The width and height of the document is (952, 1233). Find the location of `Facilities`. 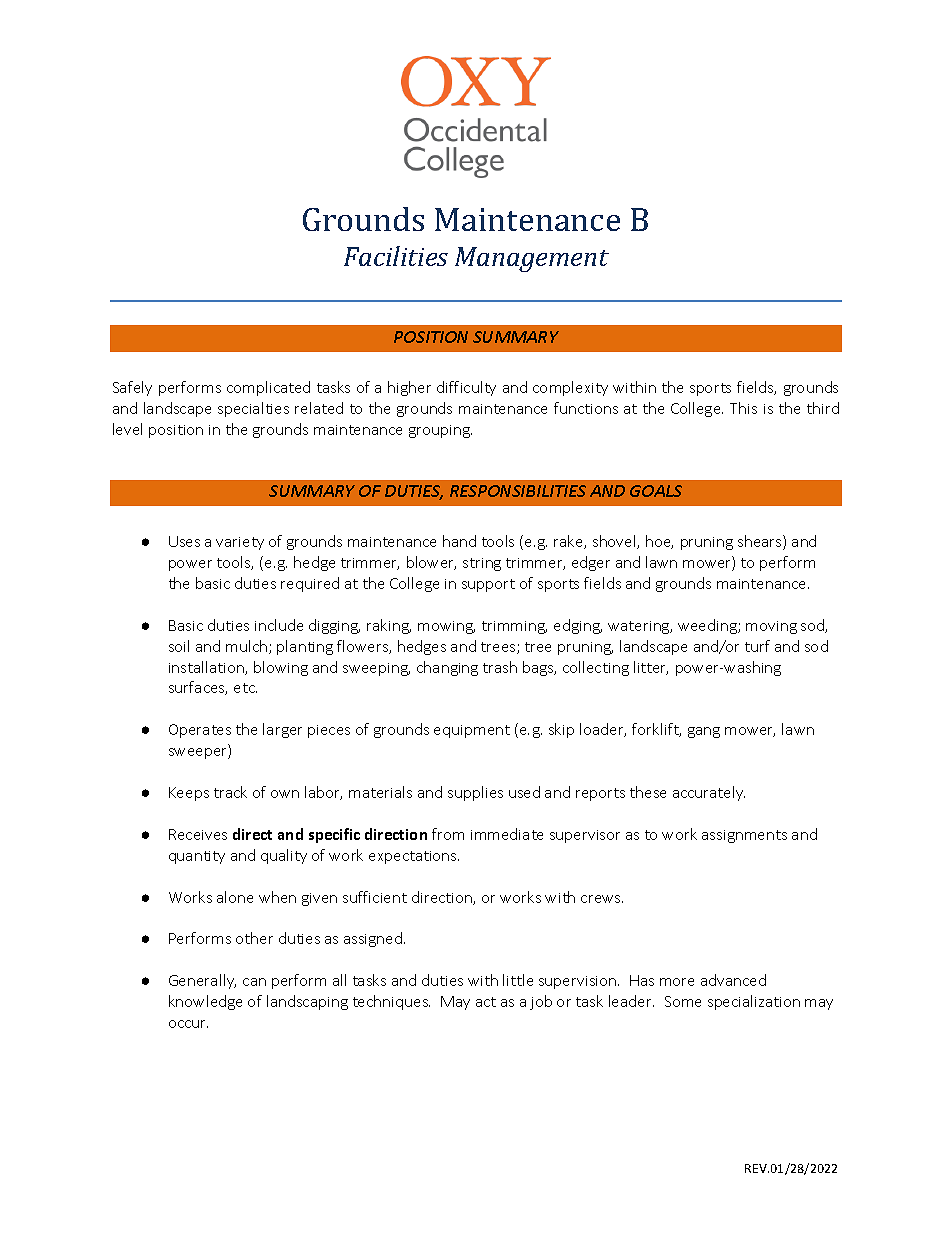

Facilities is located at coordinates (396, 256).
